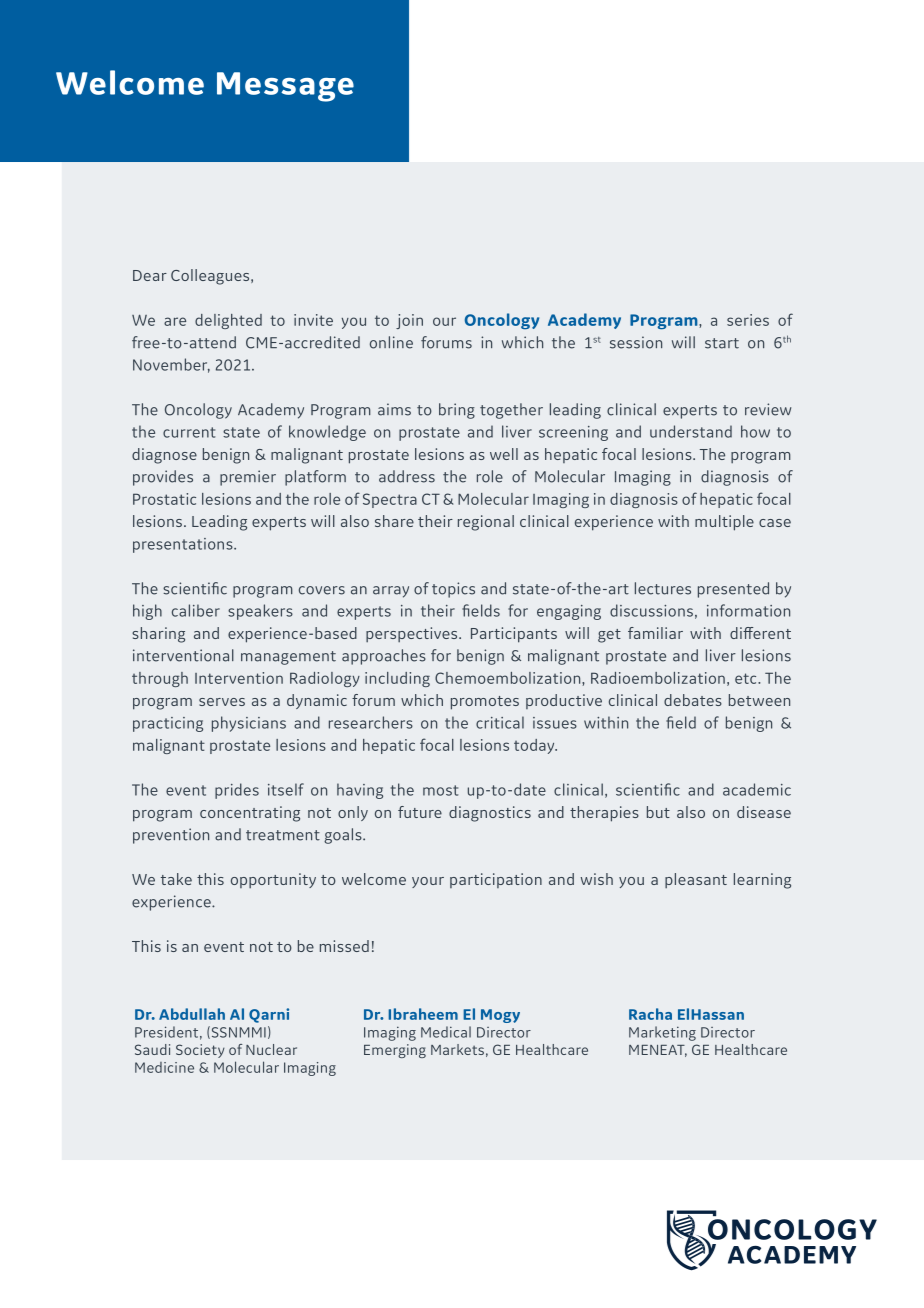  I want to click on Marketing, so click(662, 1033).
